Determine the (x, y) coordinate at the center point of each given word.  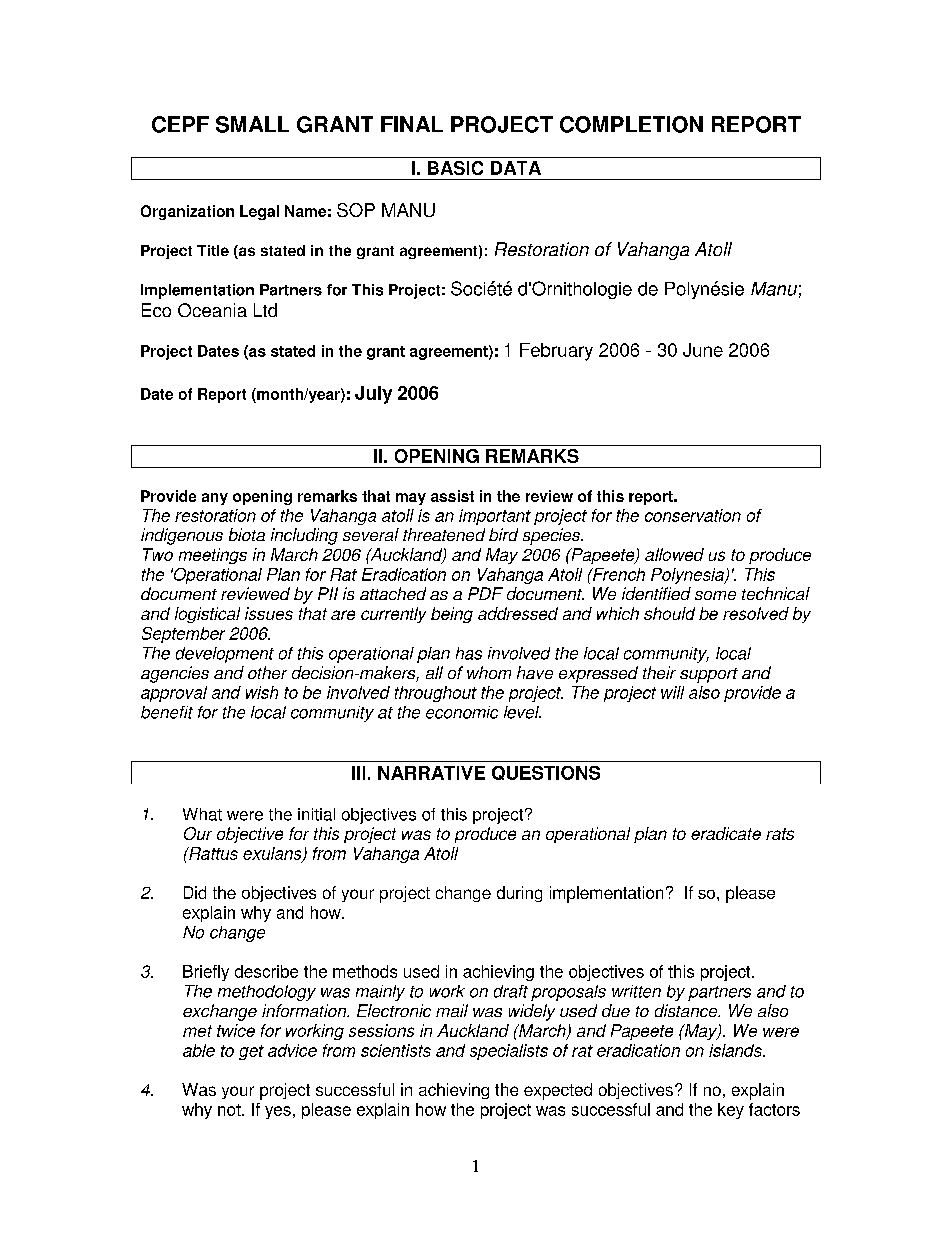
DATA (516, 168)
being (452, 615)
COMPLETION (631, 124)
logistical (207, 615)
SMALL (252, 124)
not (230, 1110)
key (731, 1111)
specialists (509, 1052)
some (715, 595)
